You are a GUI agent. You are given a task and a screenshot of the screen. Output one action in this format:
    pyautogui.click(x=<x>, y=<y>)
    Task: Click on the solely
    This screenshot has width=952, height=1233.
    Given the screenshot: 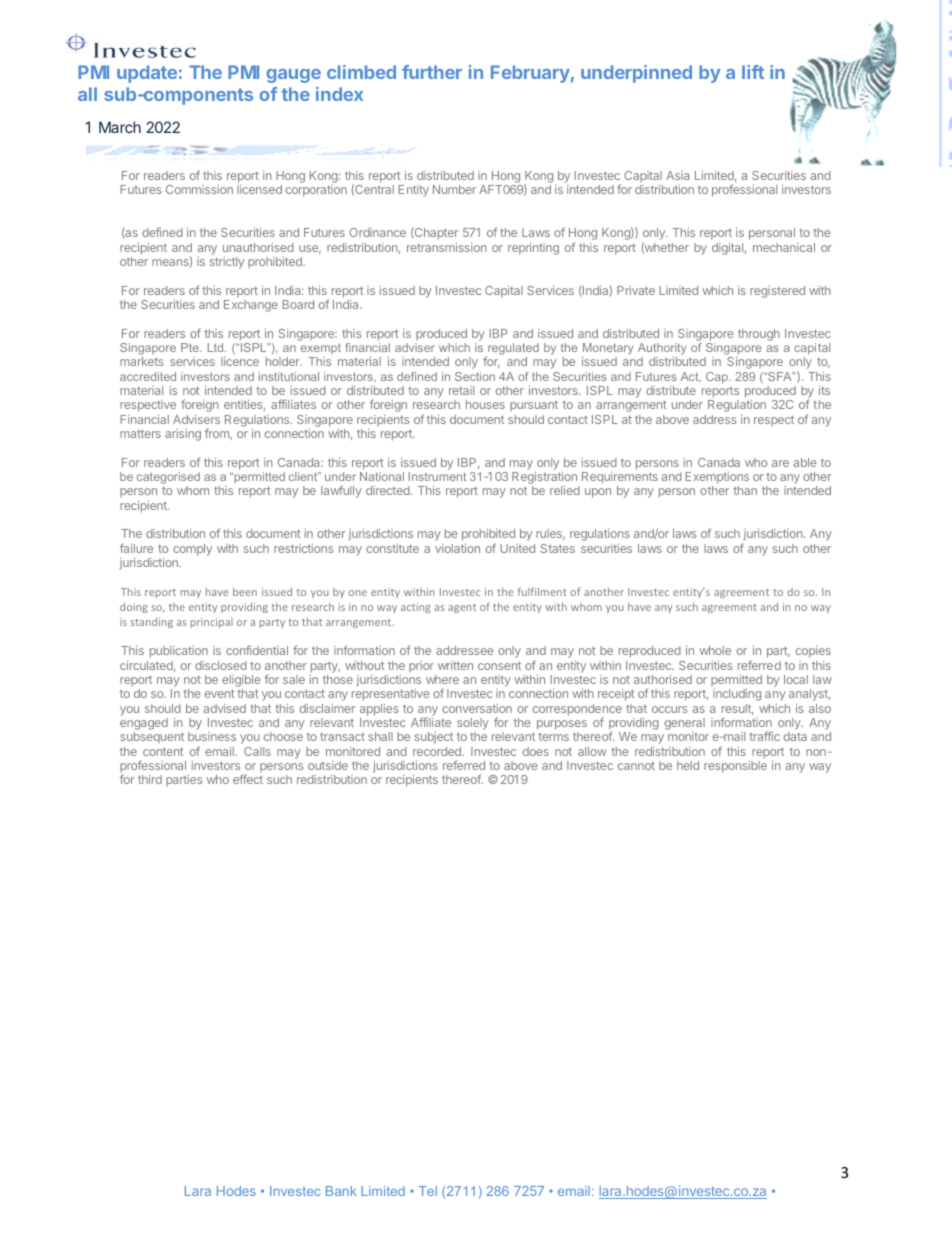 What is the action you would take?
    pyautogui.click(x=473, y=725)
